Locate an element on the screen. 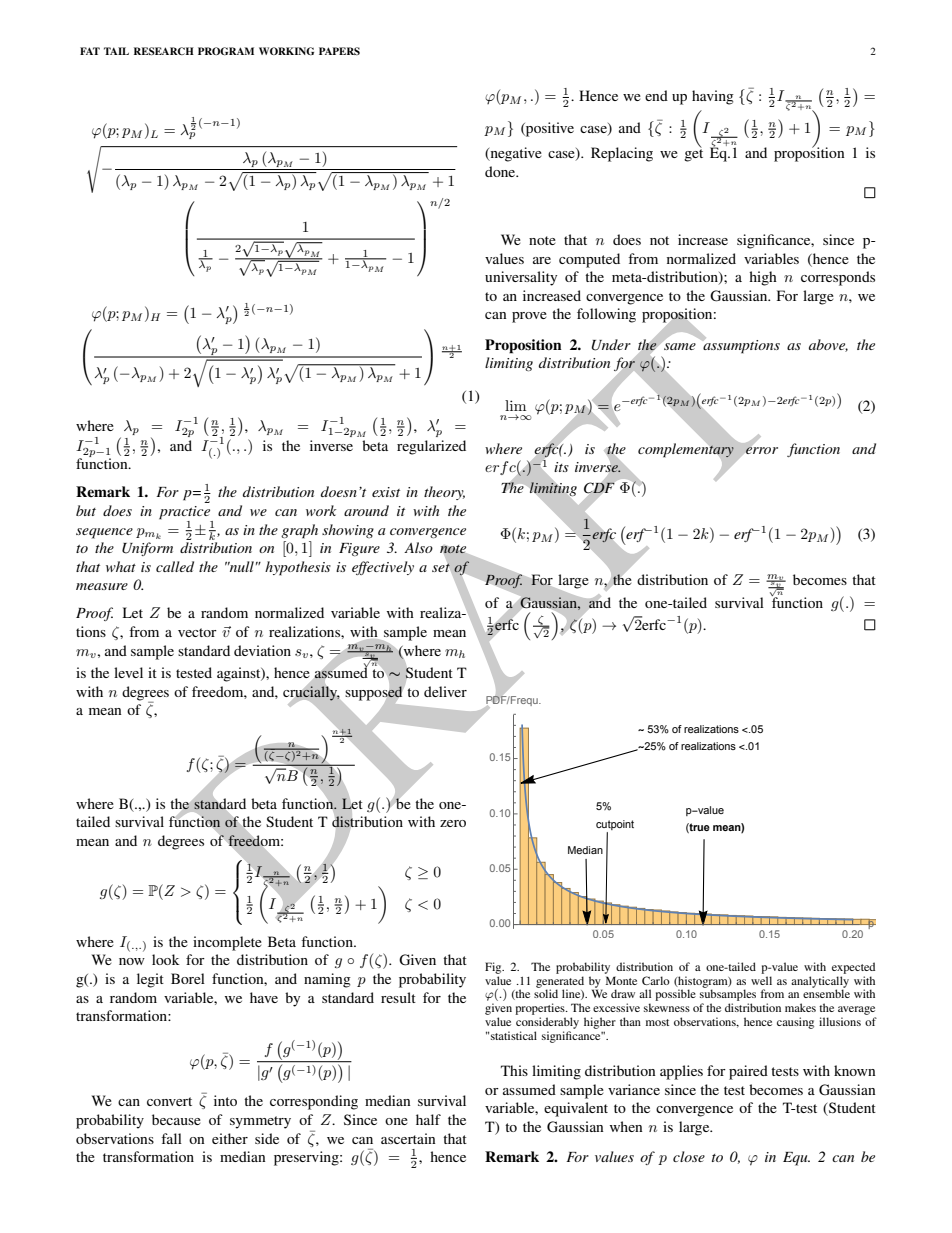  practice is located at coordinates (186, 514).
